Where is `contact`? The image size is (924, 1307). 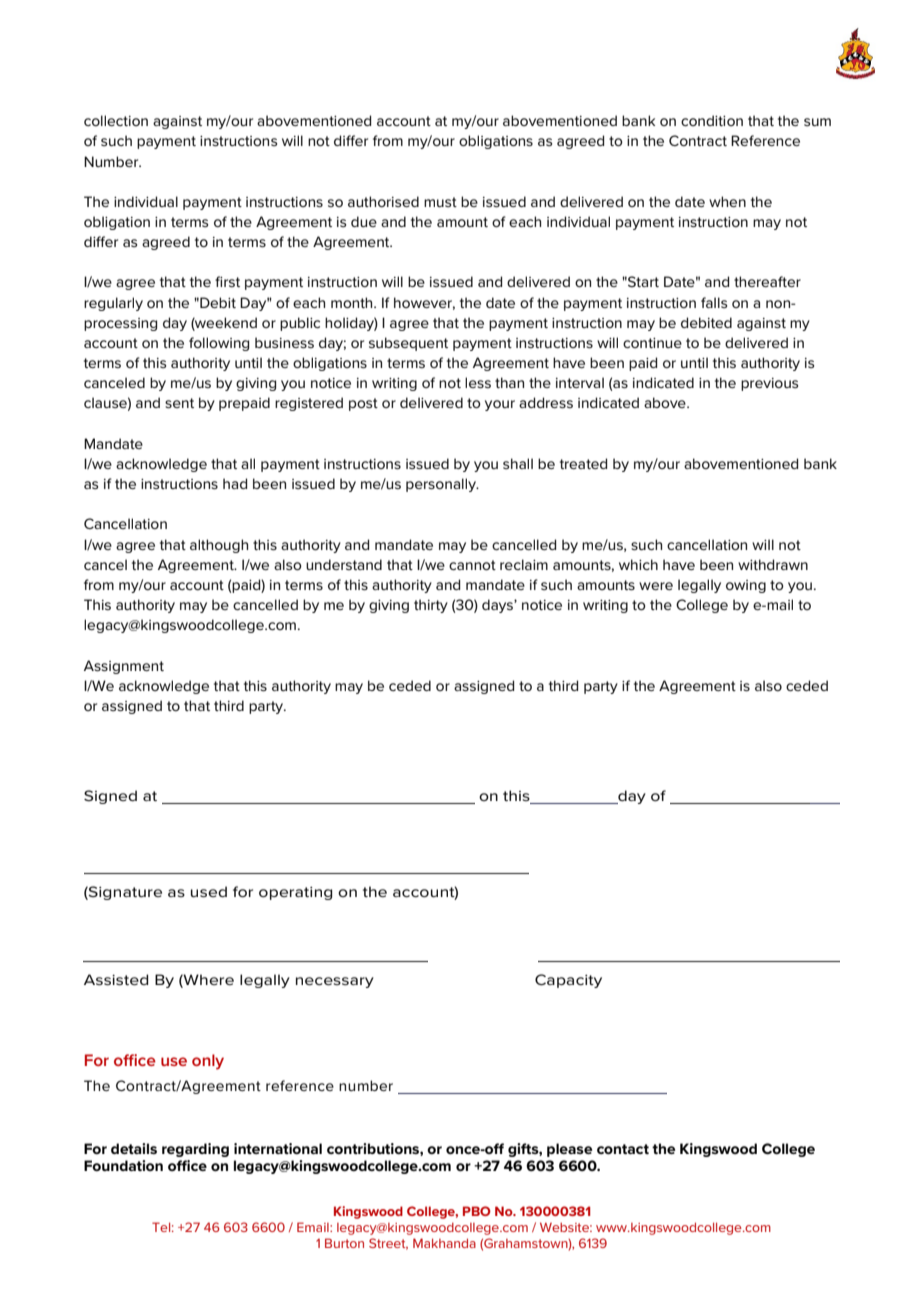
contact is located at coordinates (623, 1149).
